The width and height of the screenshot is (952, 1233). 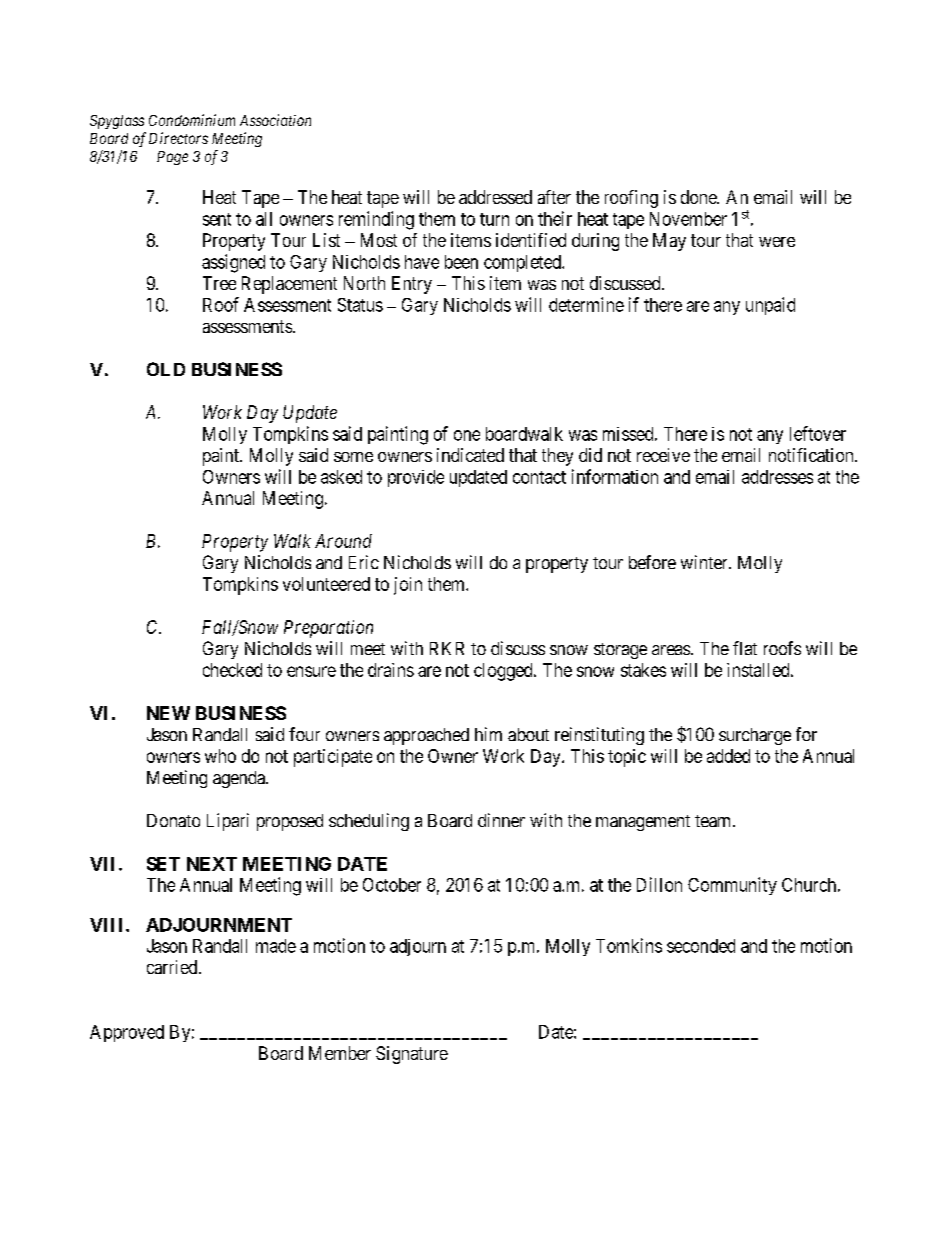 What do you see at coordinates (408, 586) in the screenshot?
I see `join` at bounding box center [408, 586].
